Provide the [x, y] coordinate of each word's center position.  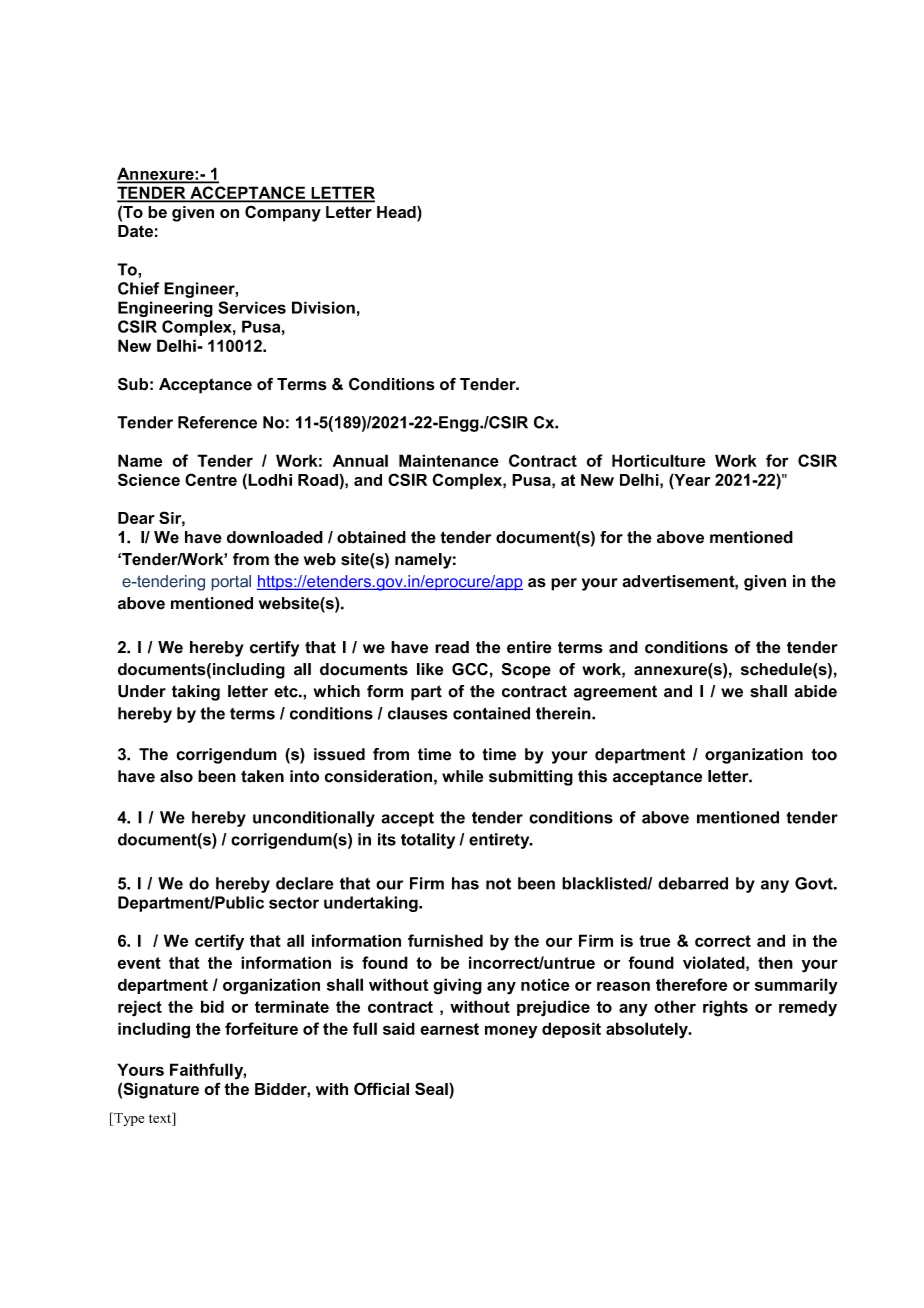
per [564, 584]
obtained [371, 537]
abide [815, 691]
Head [397, 213]
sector [294, 903]
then [775, 962]
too [824, 754]
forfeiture [261, 1028]
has [465, 883]
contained [491, 713]
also [176, 776]
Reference [217, 422]
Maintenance [449, 460]
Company [283, 214]
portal [231, 583]
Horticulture [659, 460]
